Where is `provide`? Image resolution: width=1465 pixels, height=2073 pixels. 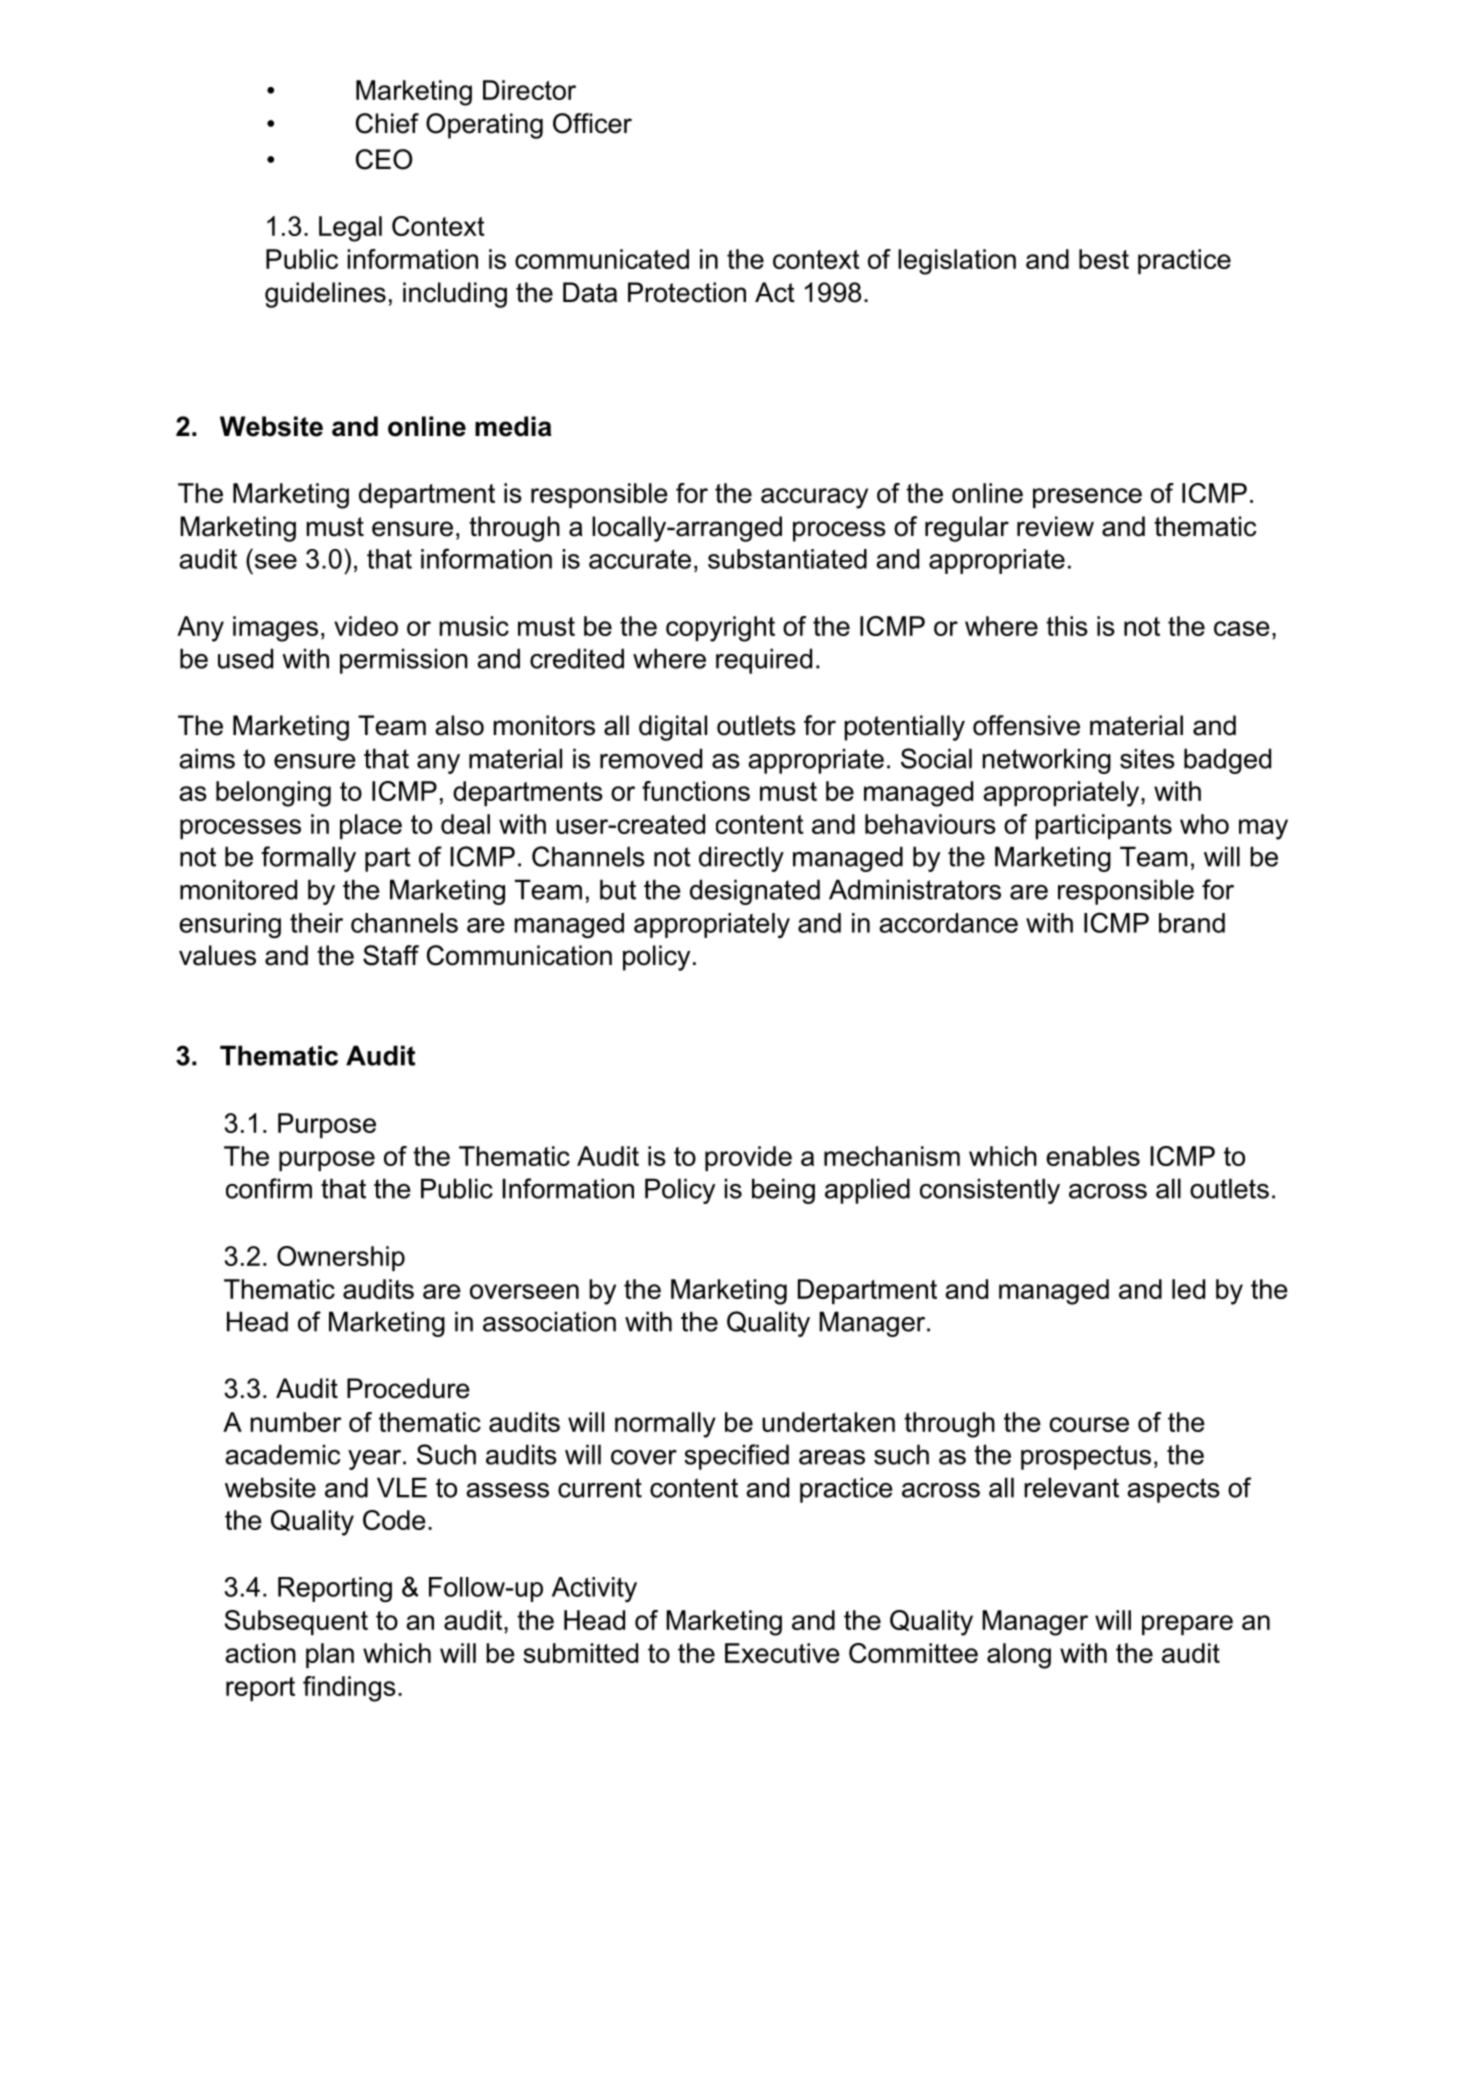
provide is located at coordinates (748, 1158).
